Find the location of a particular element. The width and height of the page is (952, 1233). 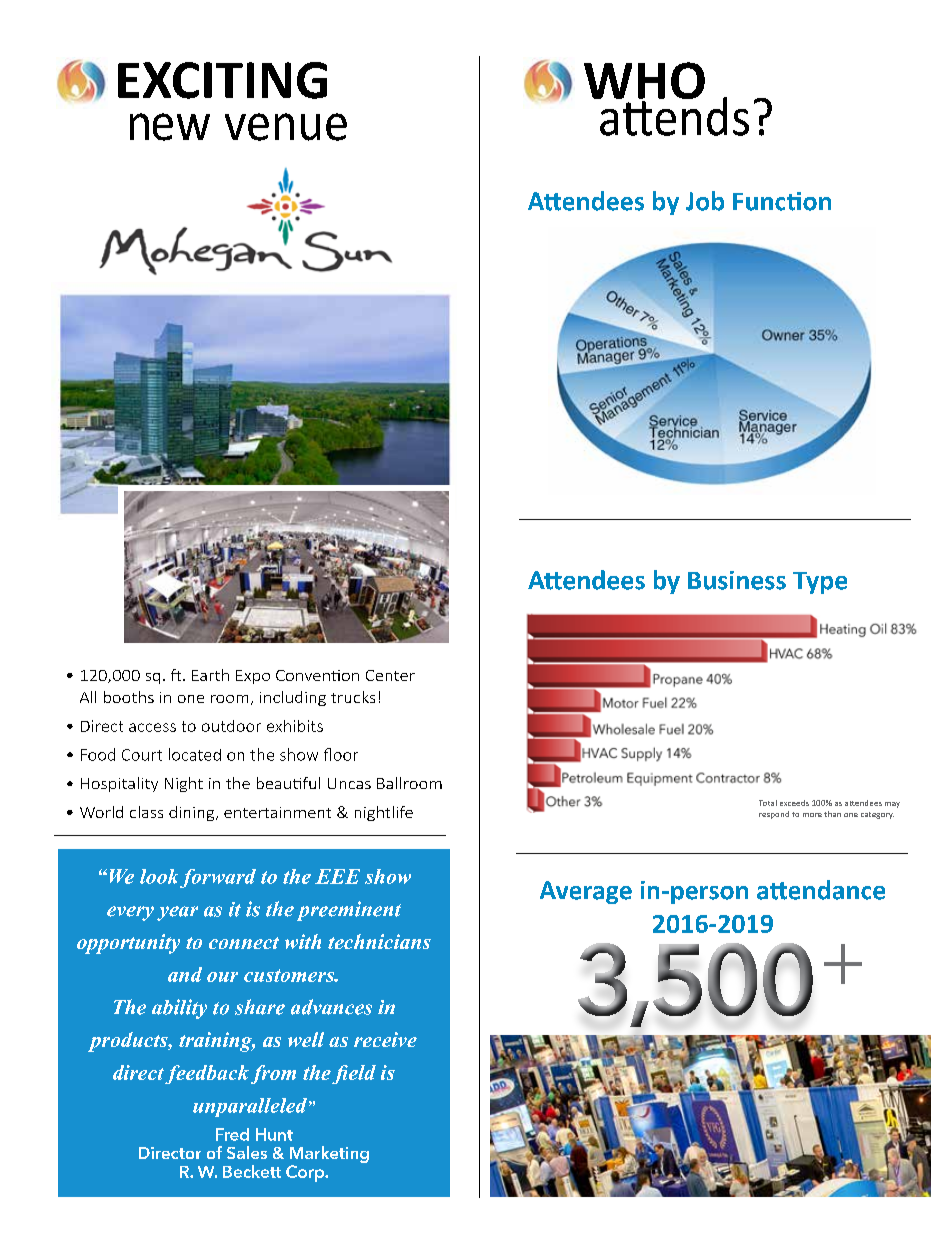

attends is located at coordinates (673, 115).
